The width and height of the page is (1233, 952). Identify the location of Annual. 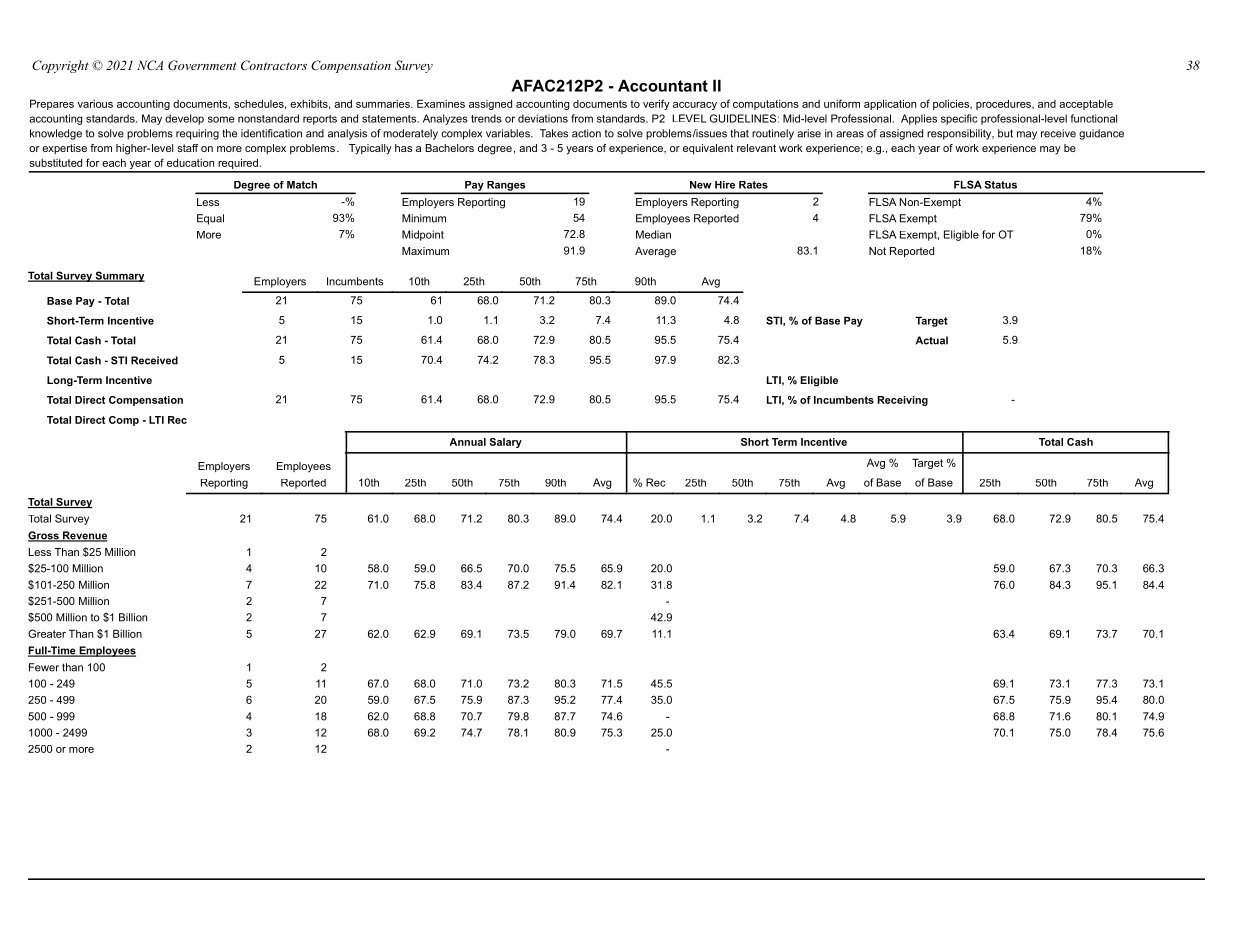
(468, 442).
